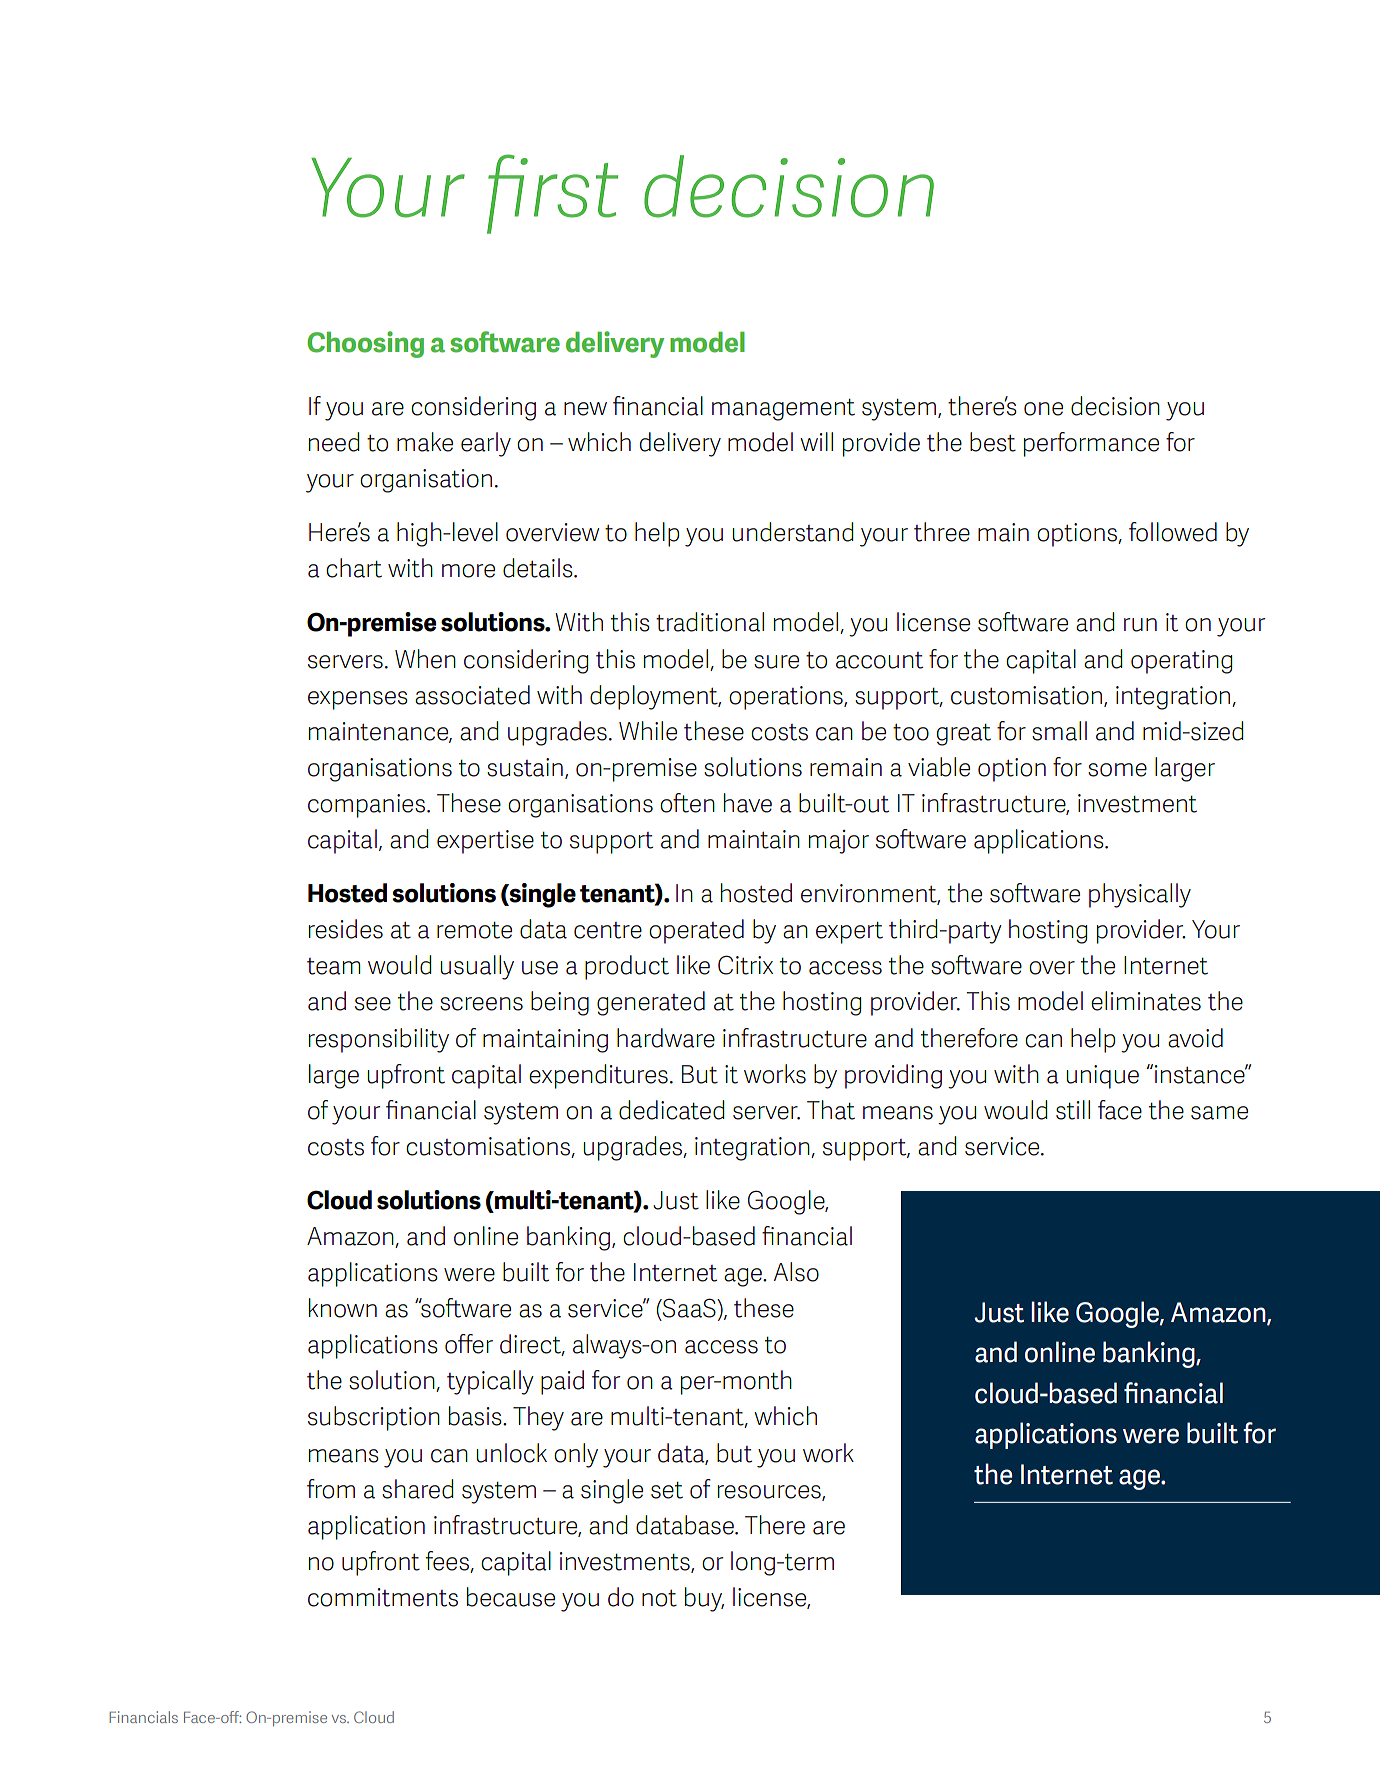  I want to click on one, so click(1043, 409).
